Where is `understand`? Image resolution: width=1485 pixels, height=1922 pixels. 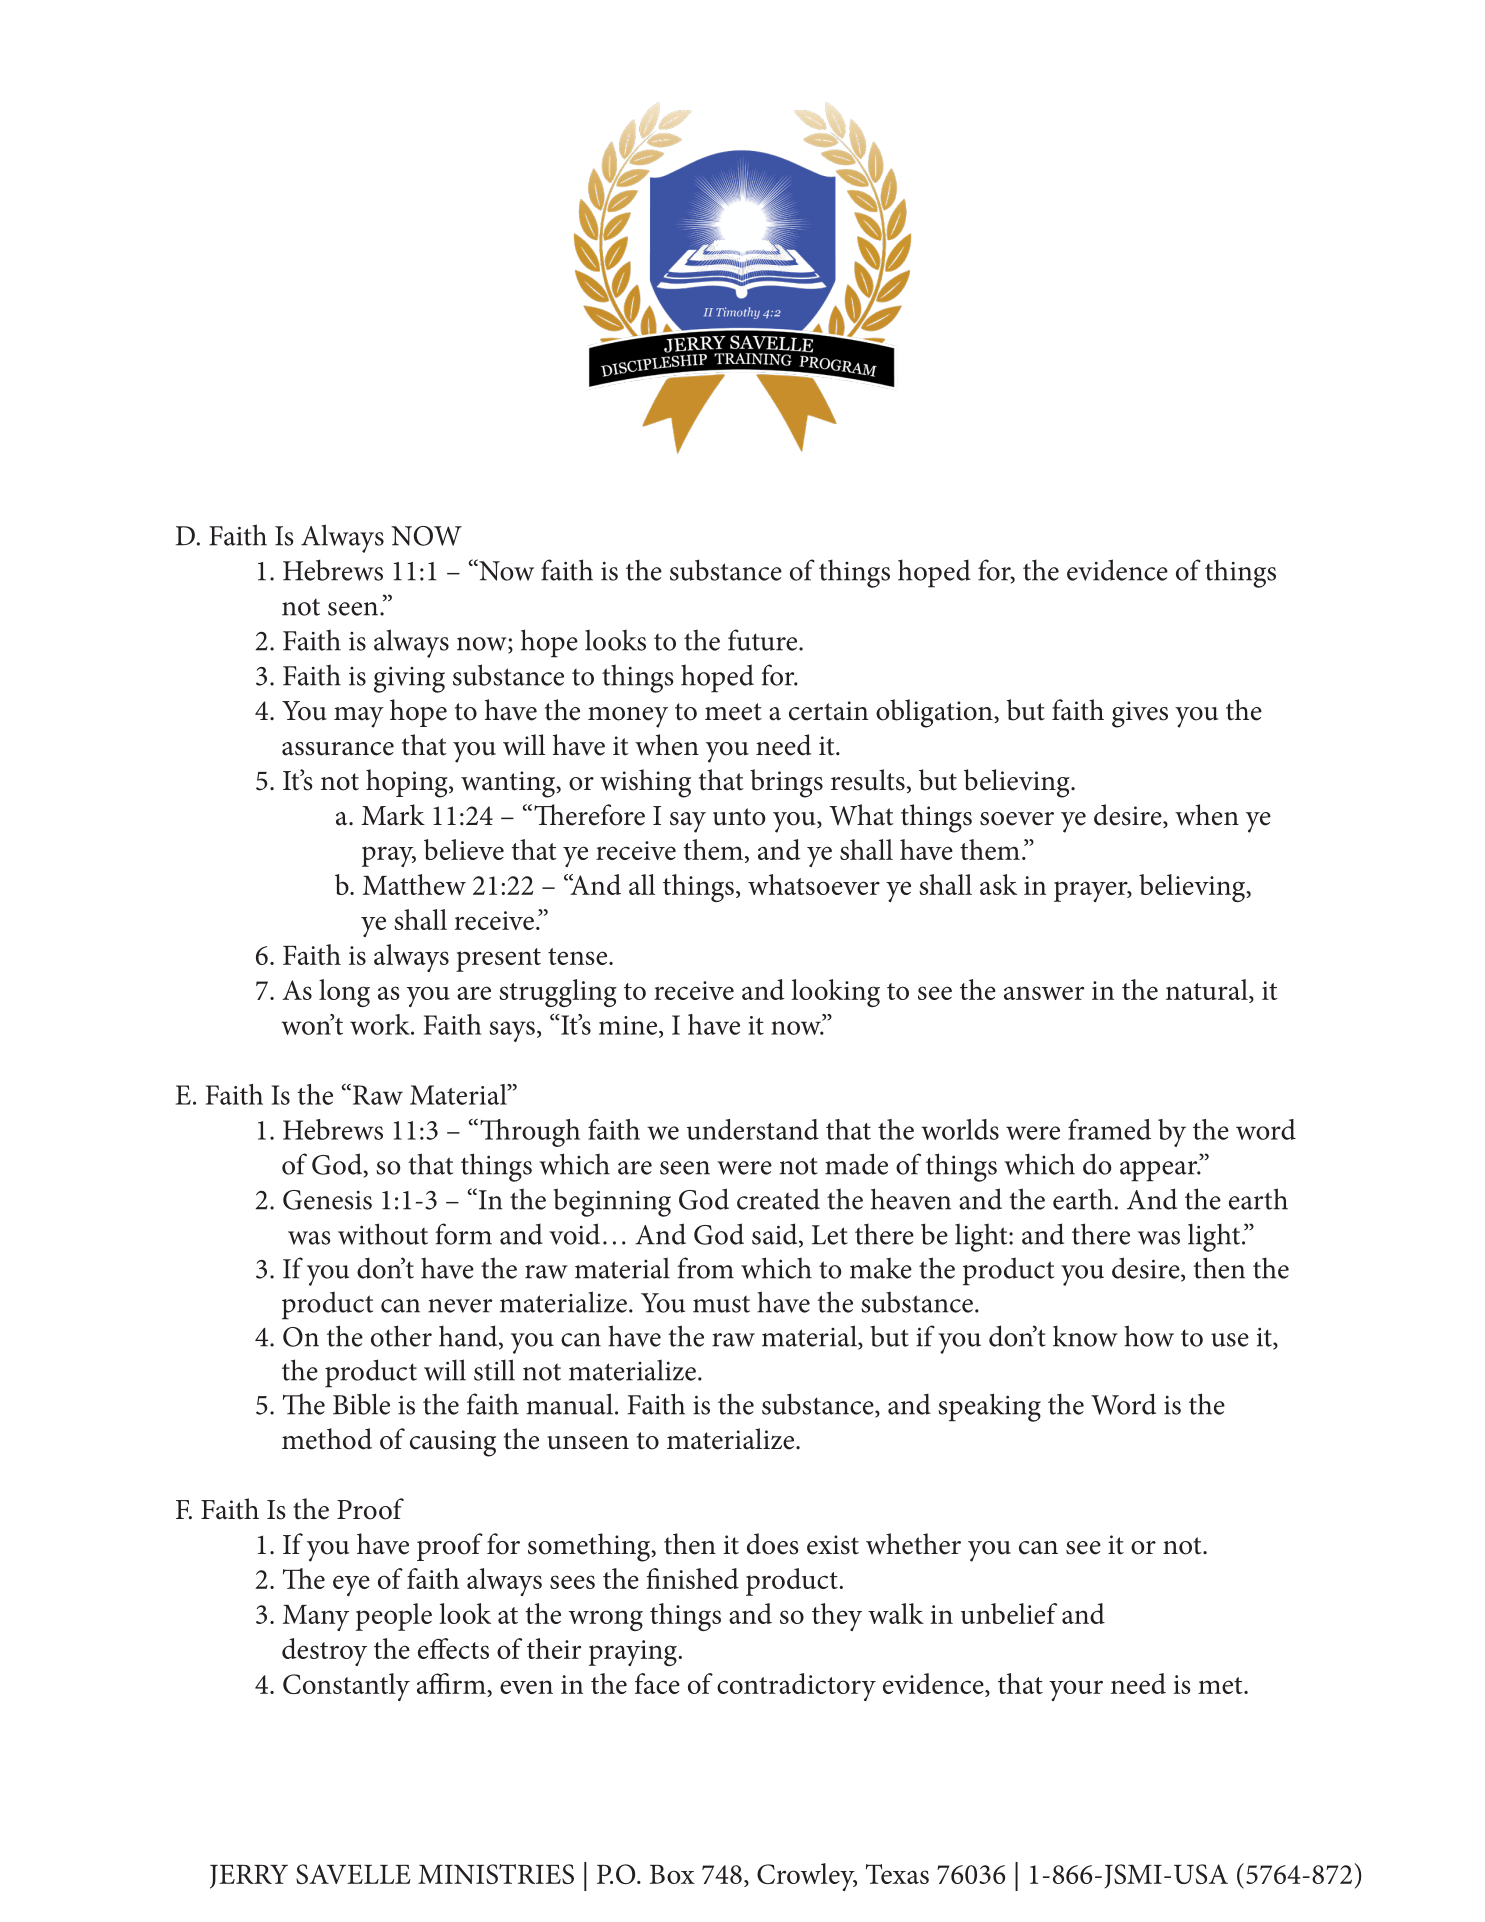 understand is located at coordinates (753, 1129).
